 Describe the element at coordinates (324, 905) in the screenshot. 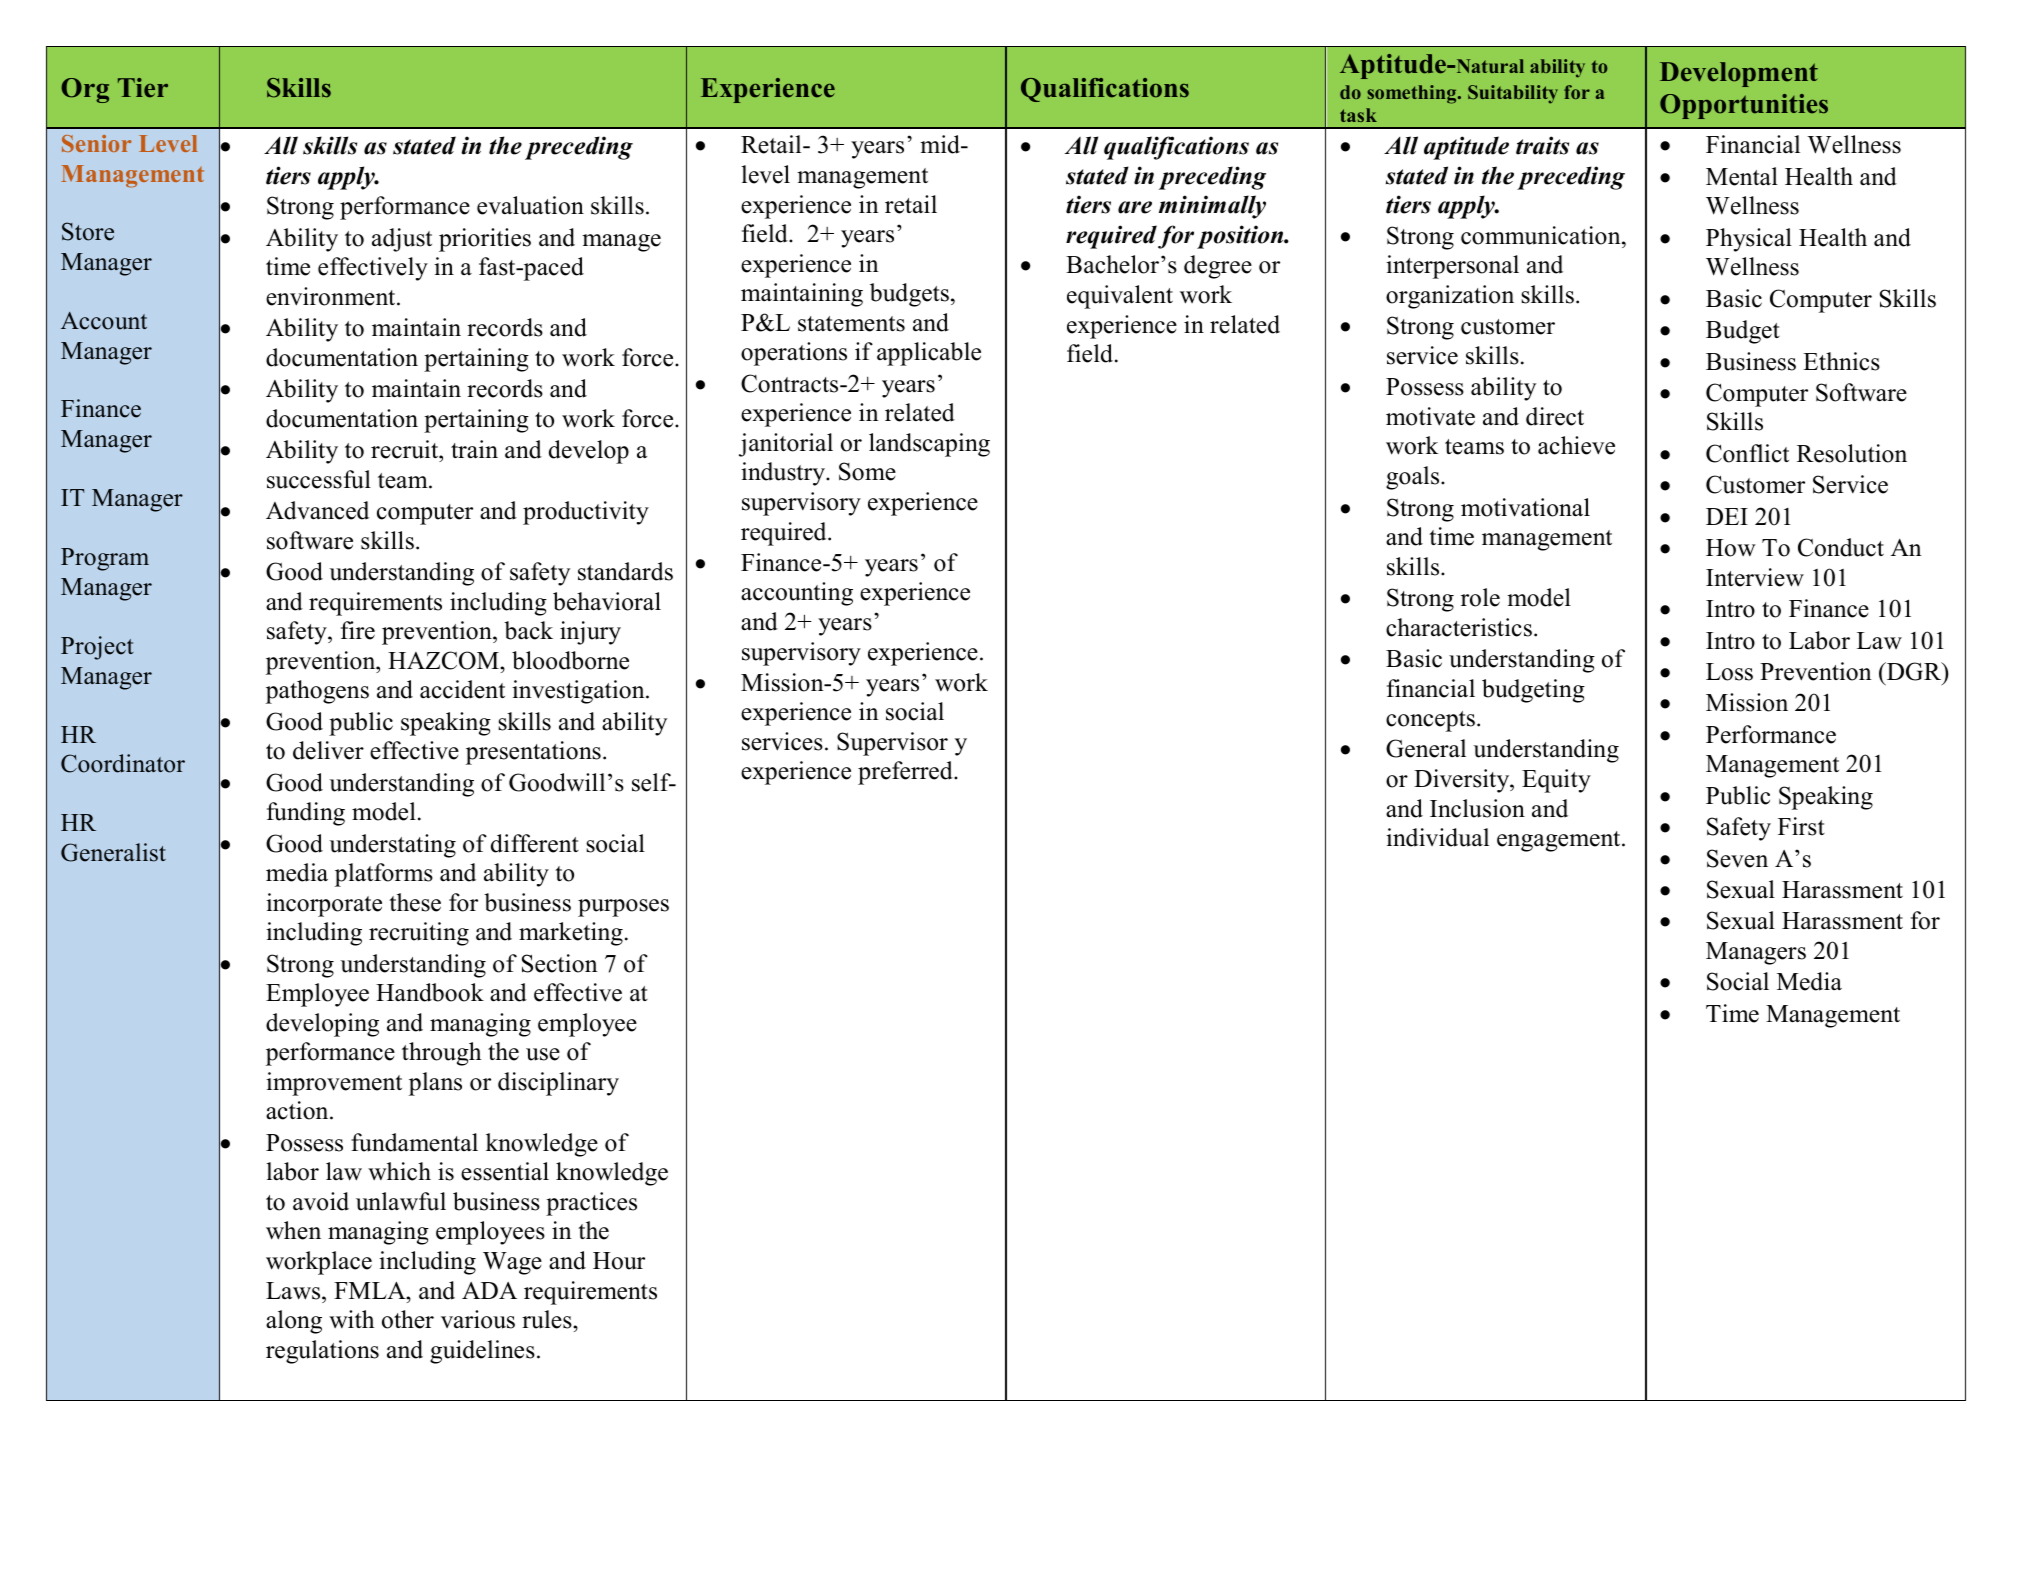

I see `incorporate` at that location.
